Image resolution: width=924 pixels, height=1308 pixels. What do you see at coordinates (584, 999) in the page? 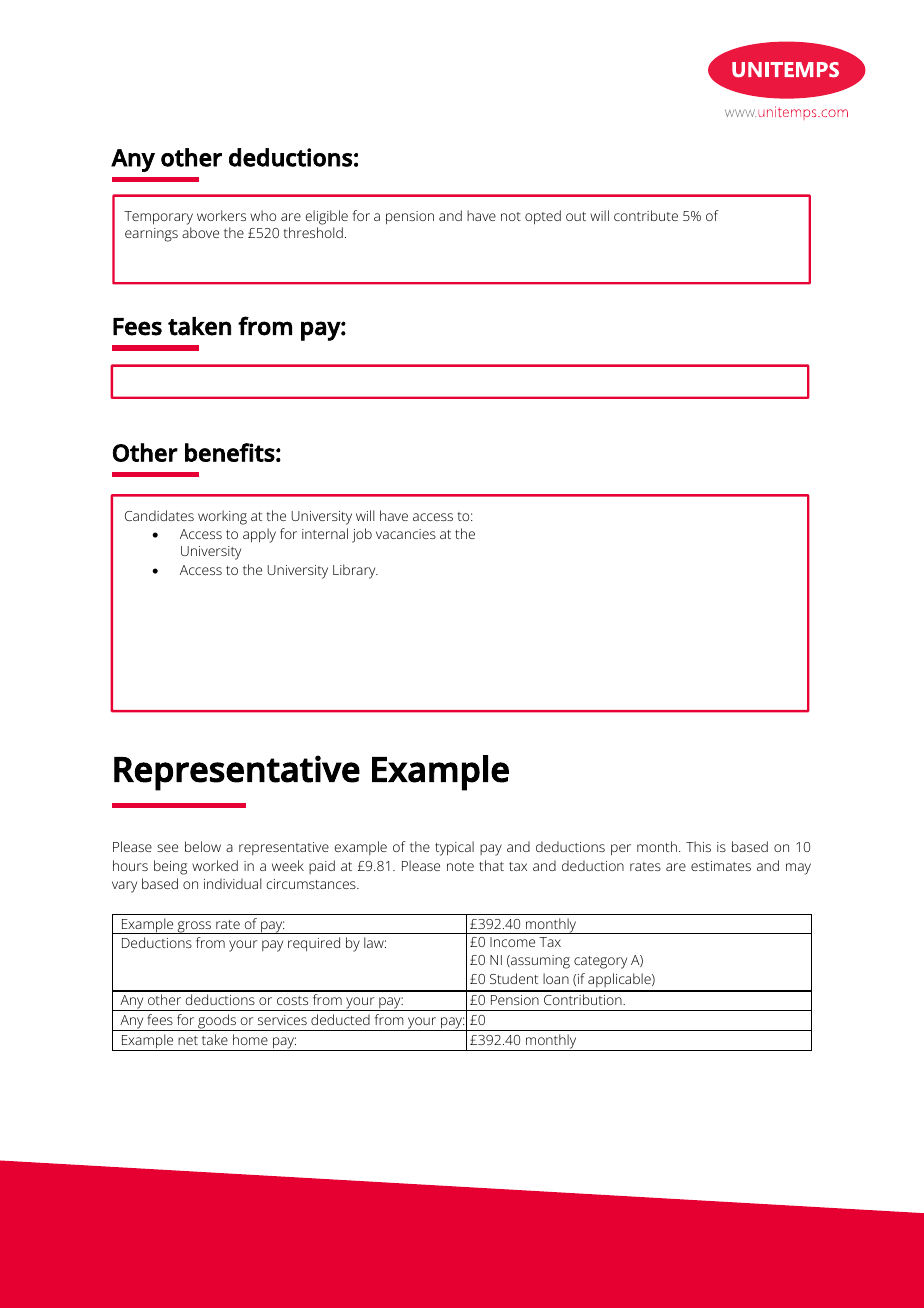
I see `Contribution` at bounding box center [584, 999].
